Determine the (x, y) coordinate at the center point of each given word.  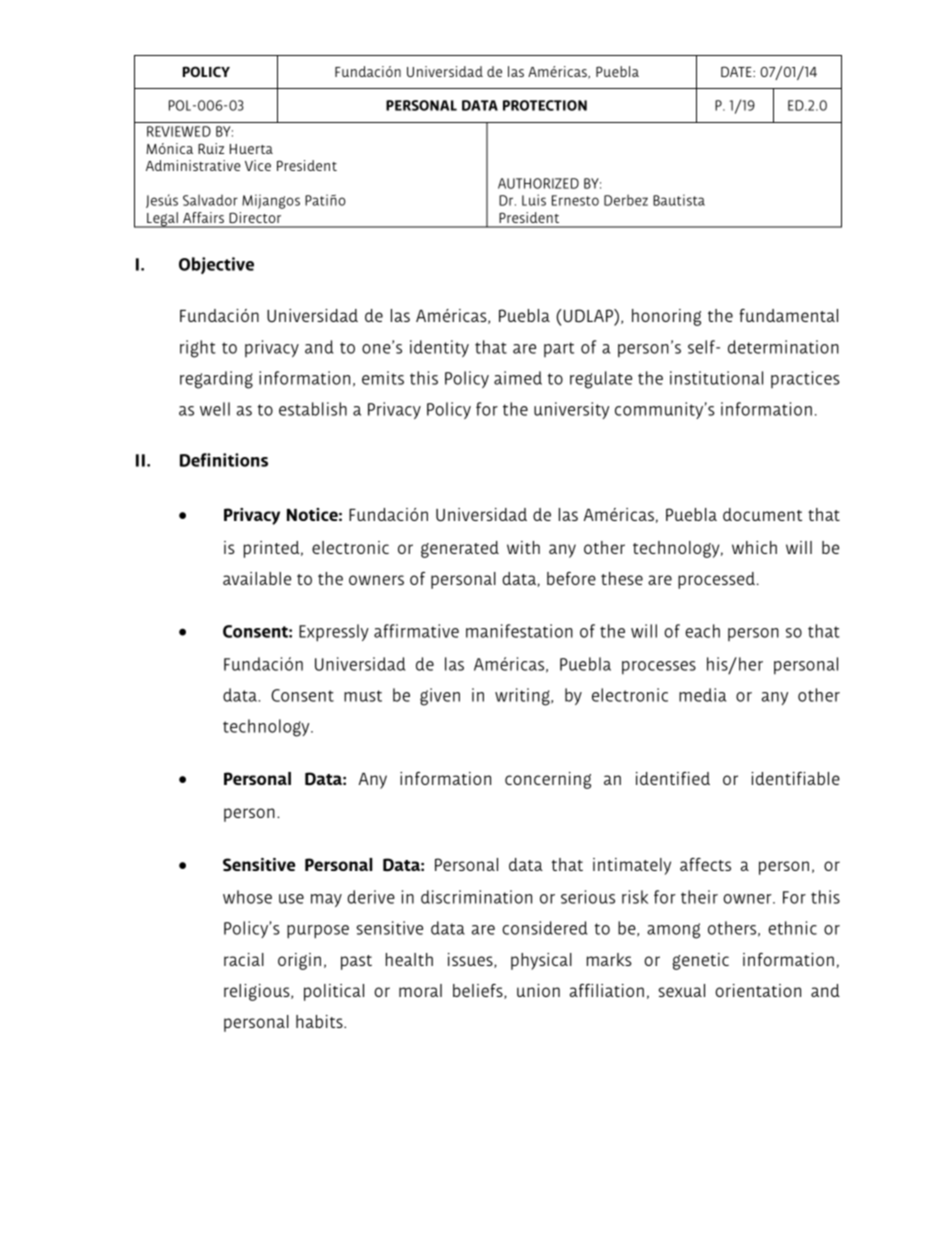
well (215, 409)
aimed (518, 378)
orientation (758, 990)
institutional (716, 378)
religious (258, 992)
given (440, 697)
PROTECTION (545, 105)
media (702, 695)
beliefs (479, 991)
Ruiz (211, 148)
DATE (737, 71)
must (363, 696)
